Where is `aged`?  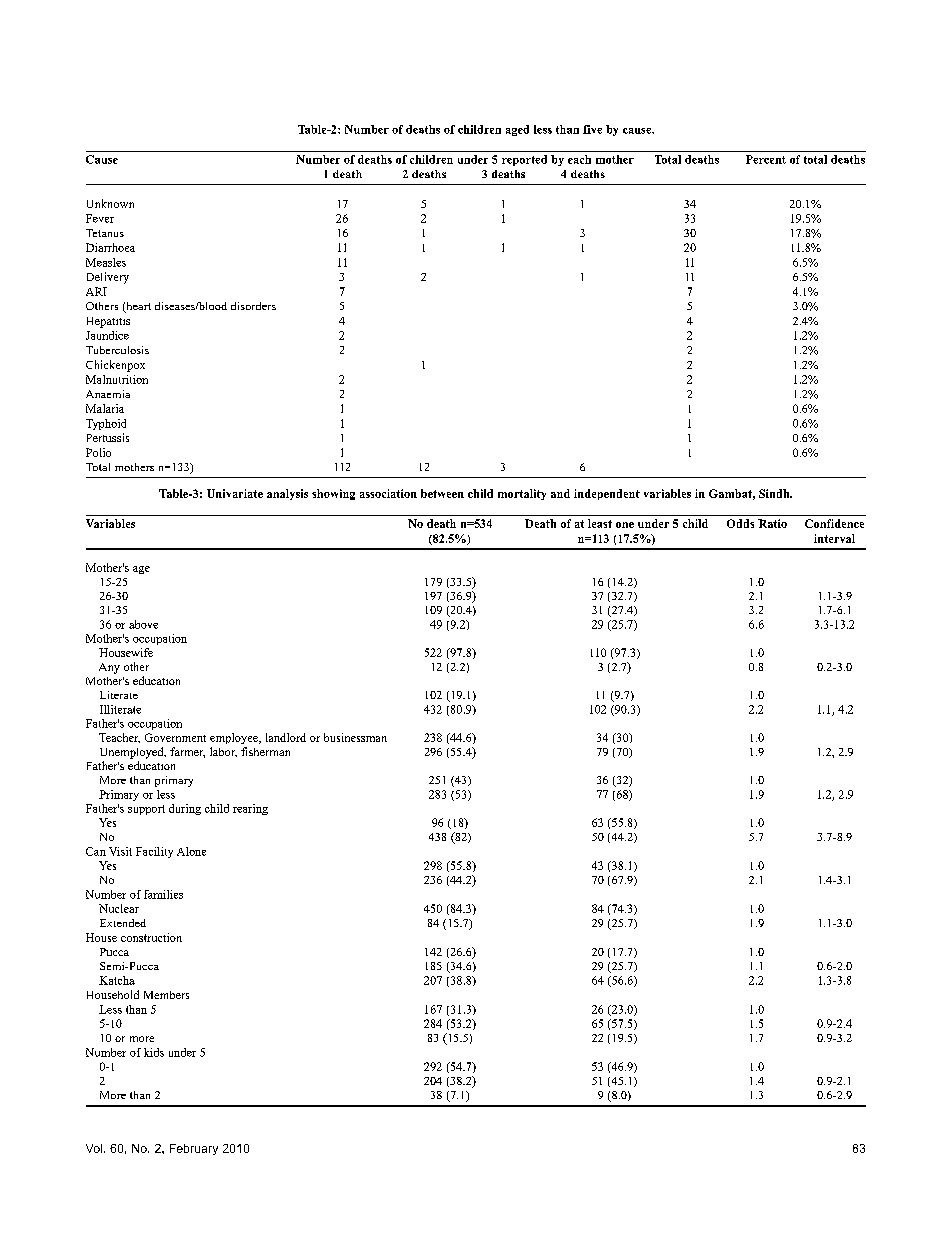 aged is located at coordinates (517, 130).
